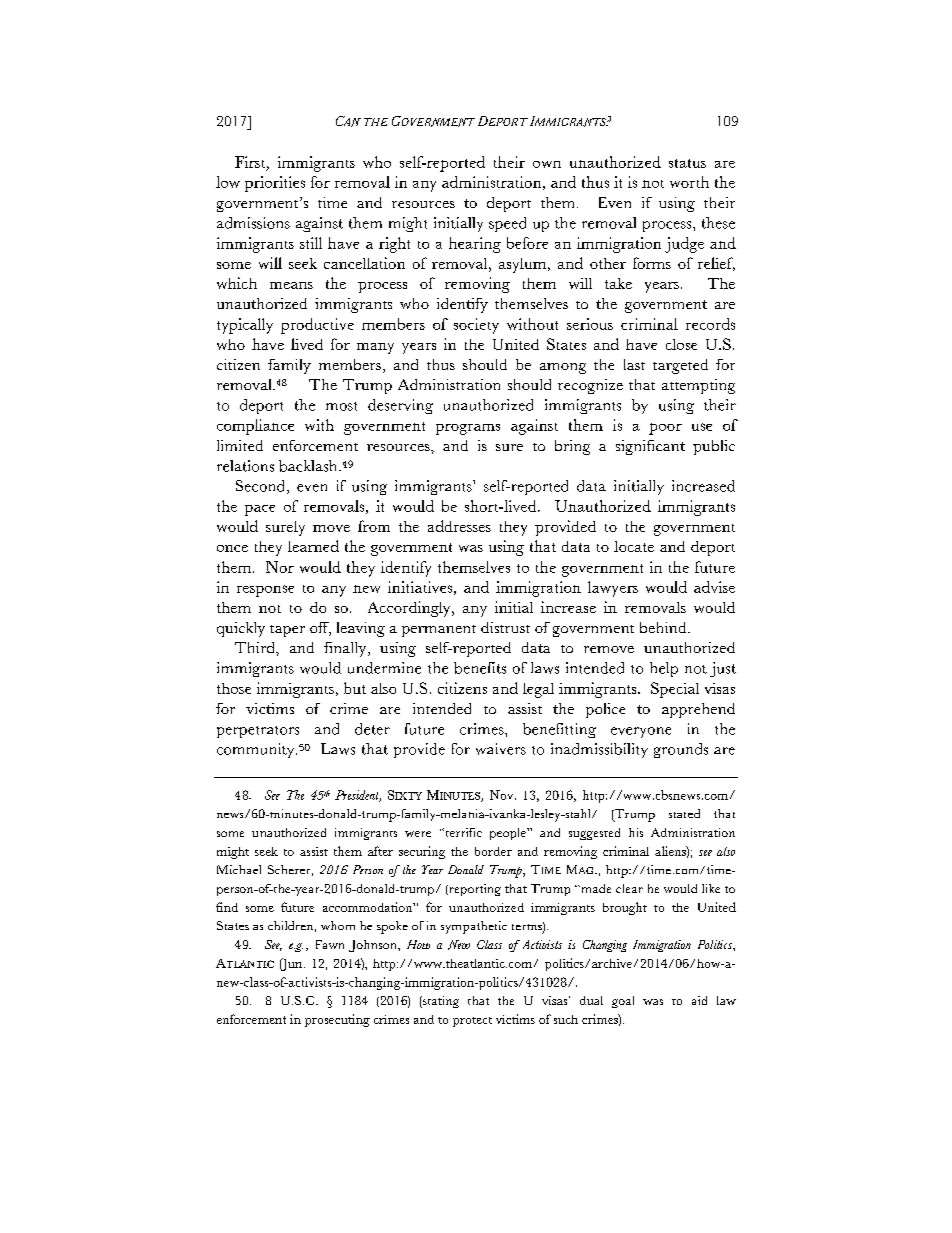 The height and width of the screenshot is (1233, 952). What do you see at coordinates (507, 224) in the screenshot?
I see `speed` at bounding box center [507, 224].
